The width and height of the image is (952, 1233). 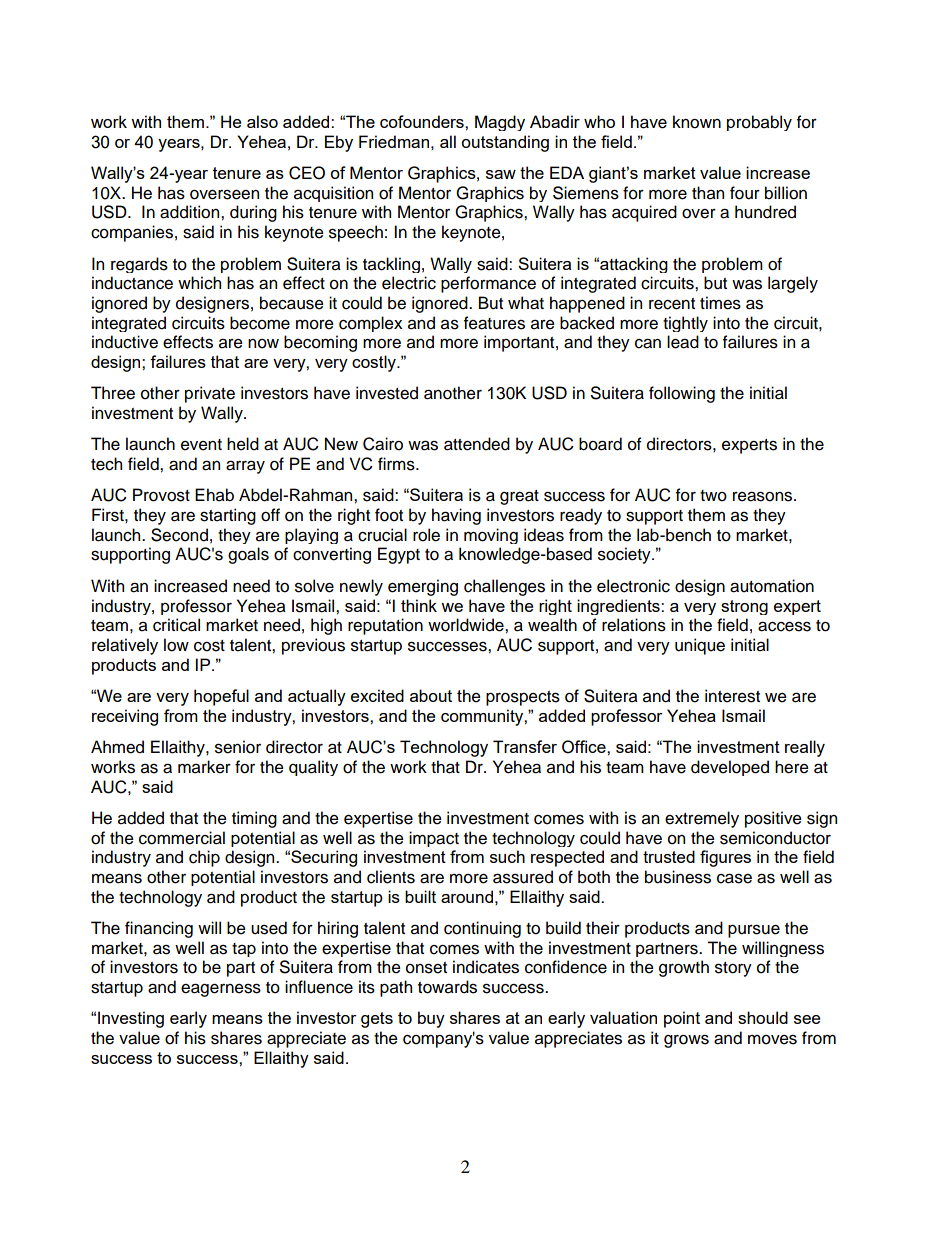 What do you see at coordinates (505, 143) in the image?
I see `outstanding` at bounding box center [505, 143].
